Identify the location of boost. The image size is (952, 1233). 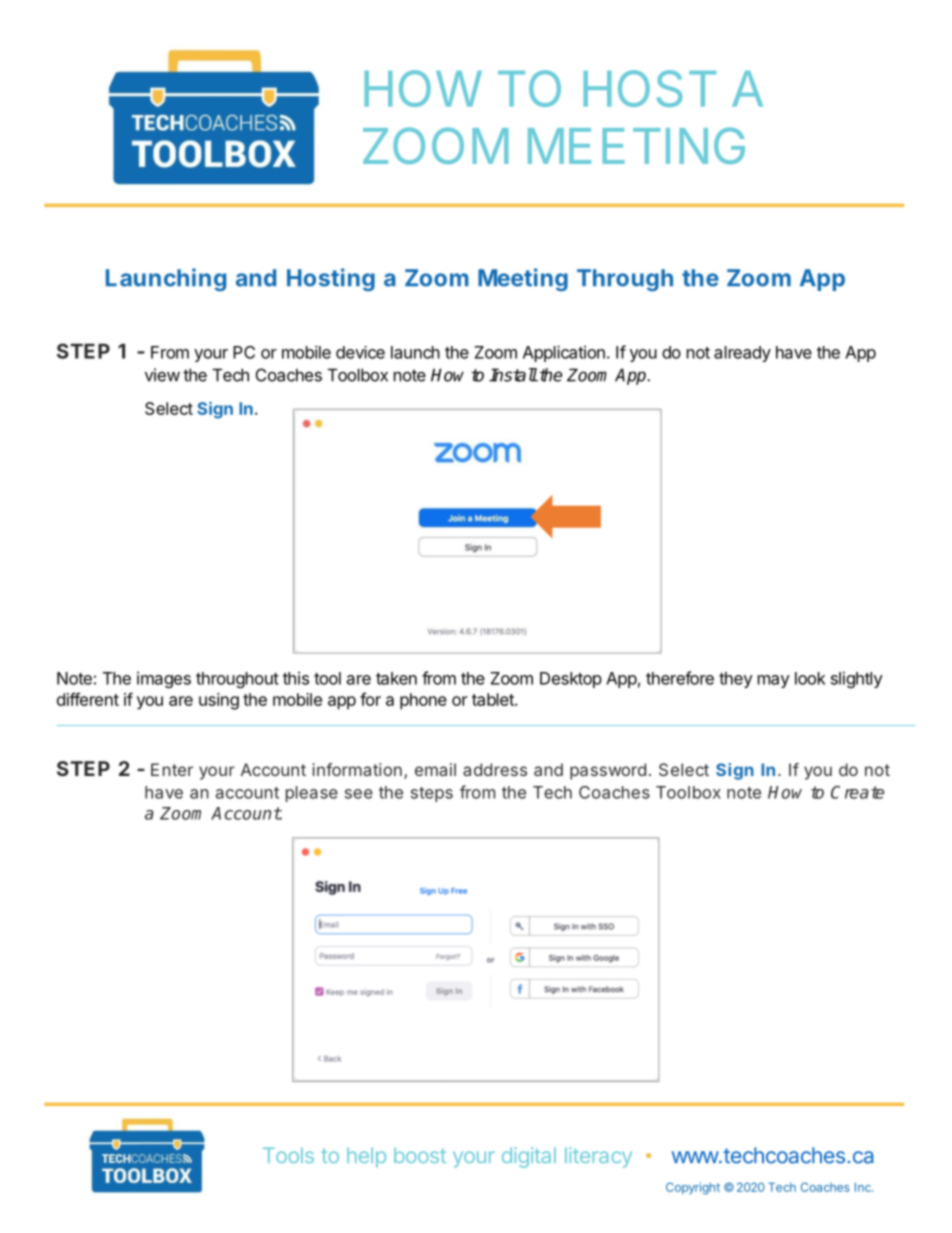
(420, 1155).
